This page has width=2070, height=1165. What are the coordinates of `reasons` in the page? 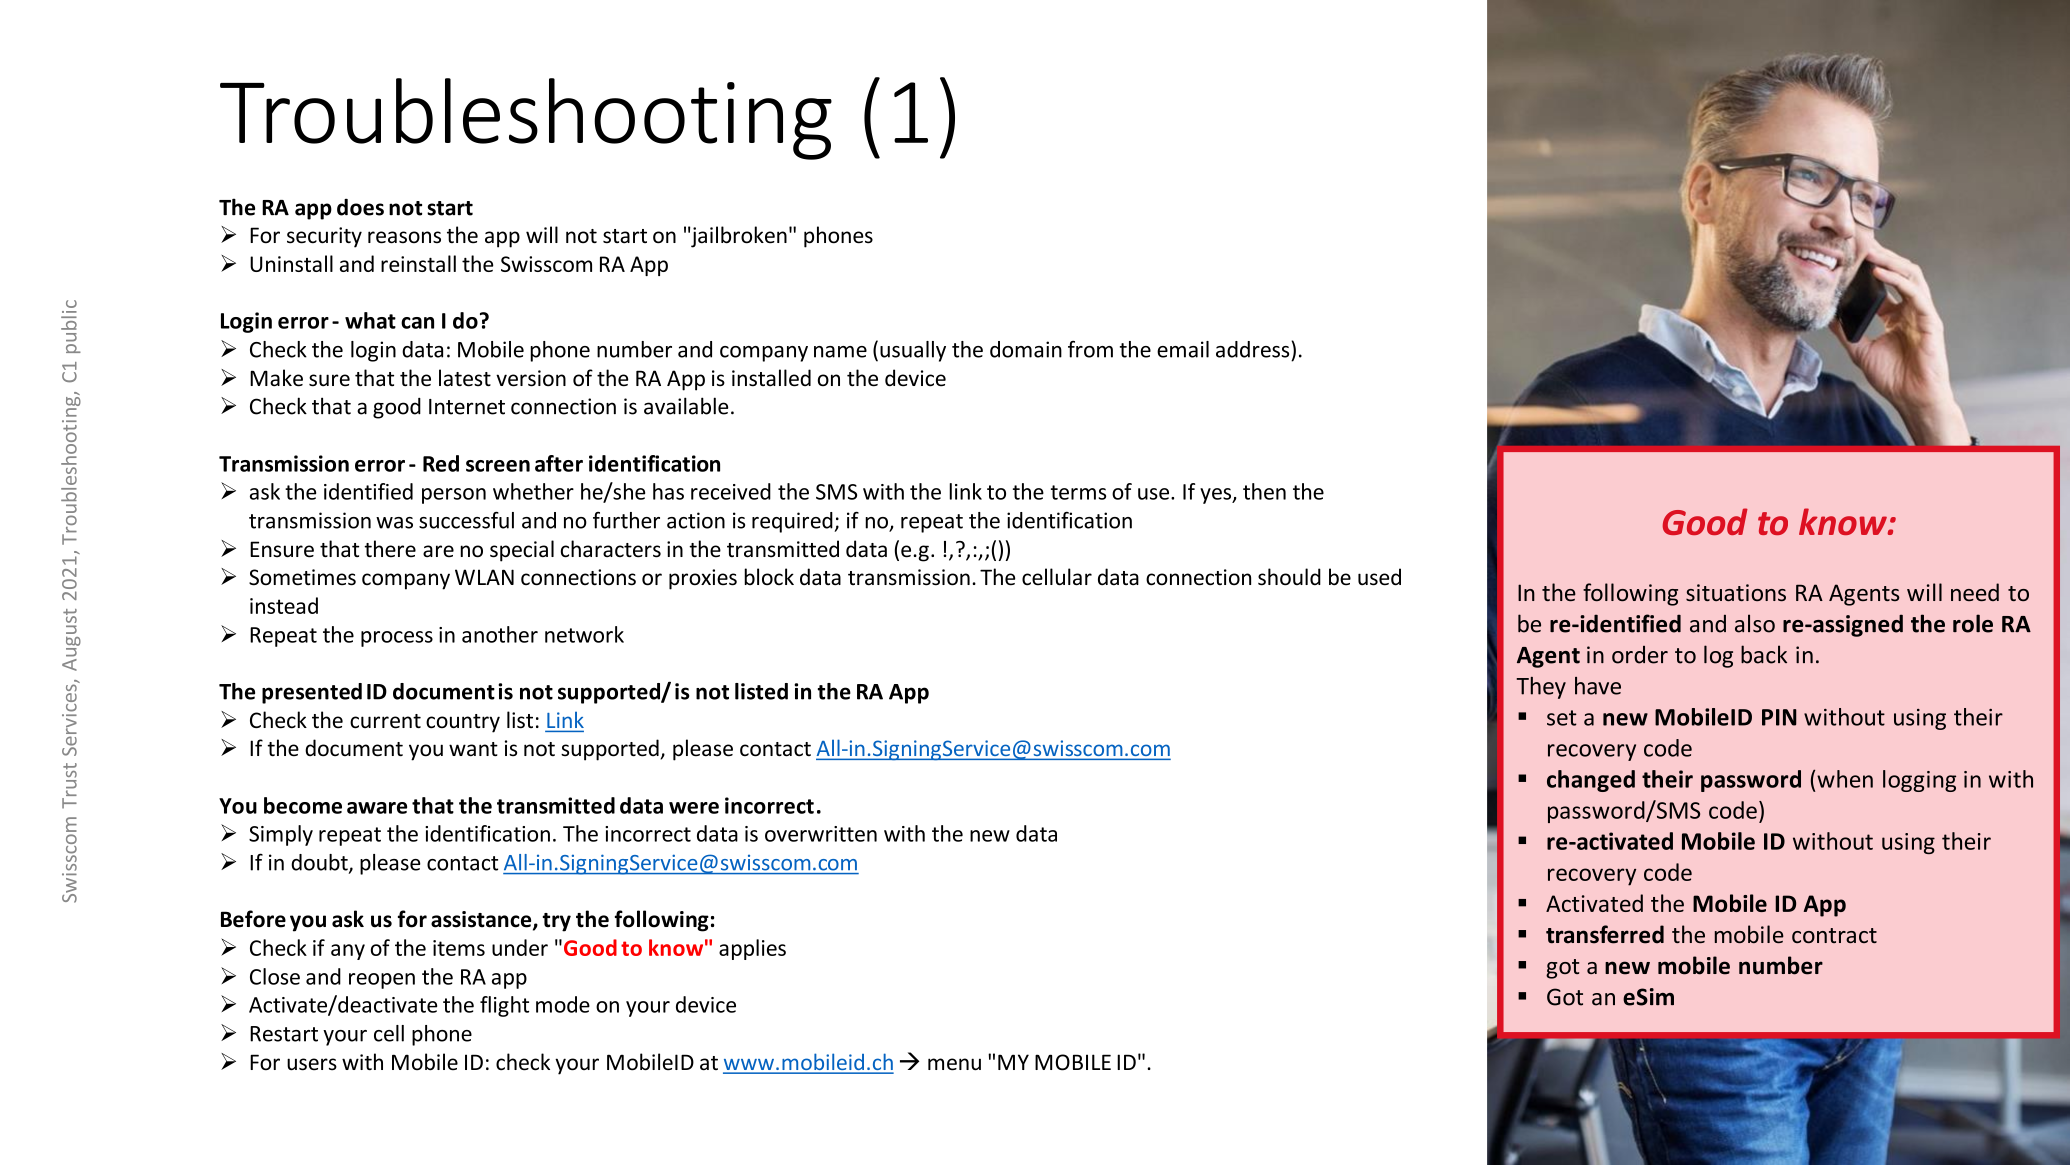 It's located at (404, 237).
